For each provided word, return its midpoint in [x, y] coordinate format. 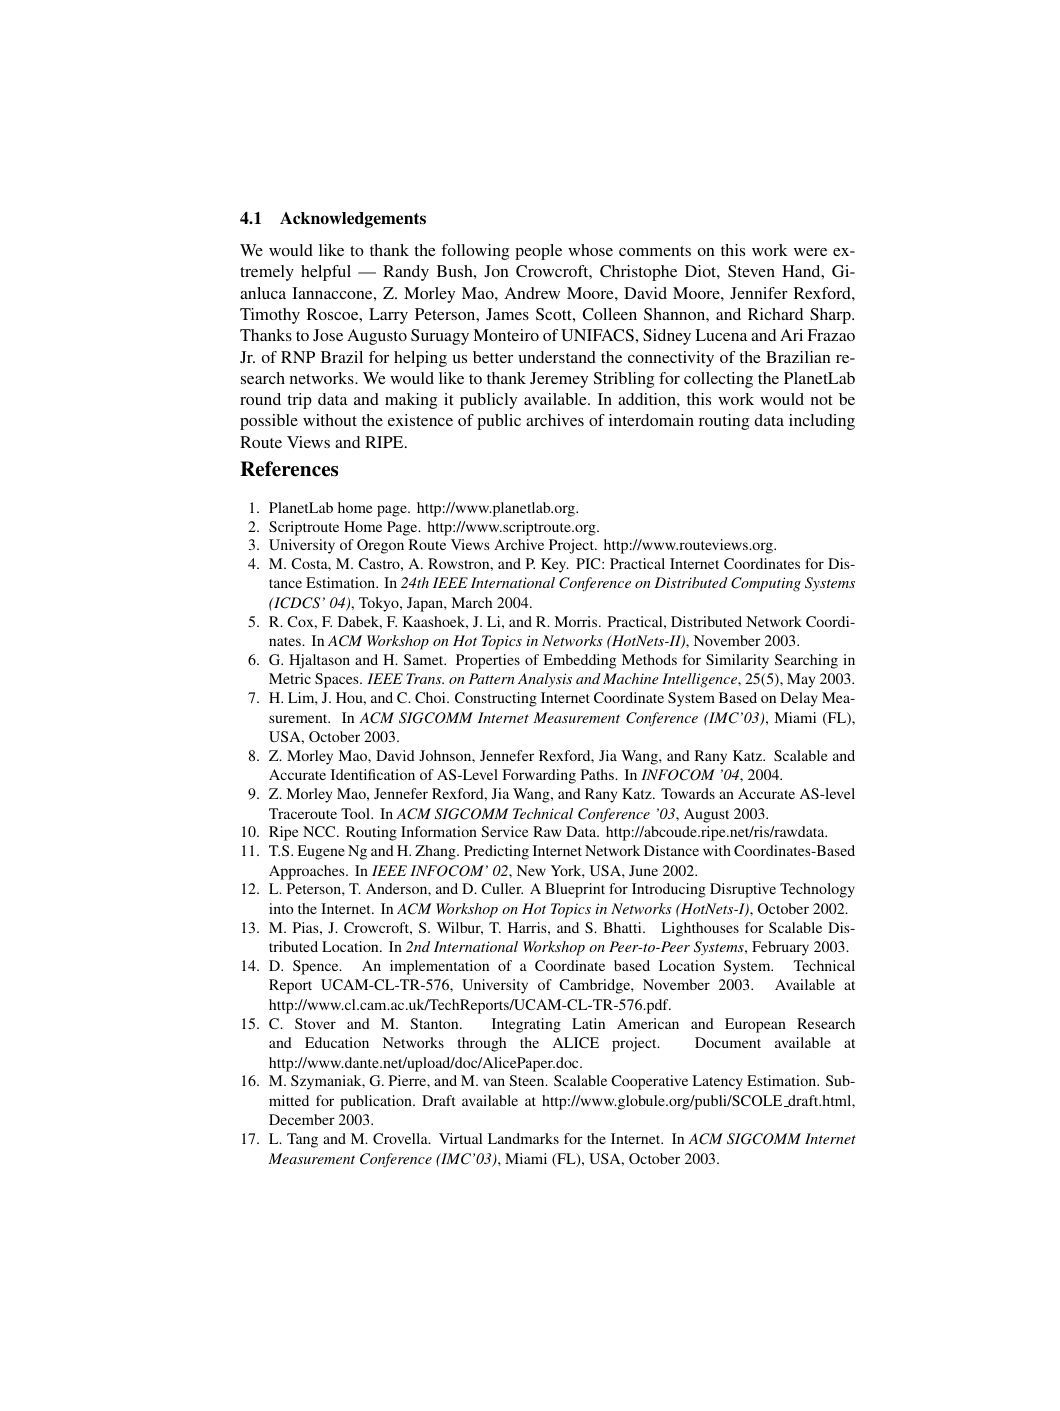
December [302, 1119]
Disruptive [743, 890]
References [289, 469]
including [822, 422]
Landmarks [523, 1138]
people [538, 252]
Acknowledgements [353, 220]
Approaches [308, 872]
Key [555, 565]
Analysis [545, 680]
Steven [751, 271]
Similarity [737, 661]
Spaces [338, 680]
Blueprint [575, 890]
